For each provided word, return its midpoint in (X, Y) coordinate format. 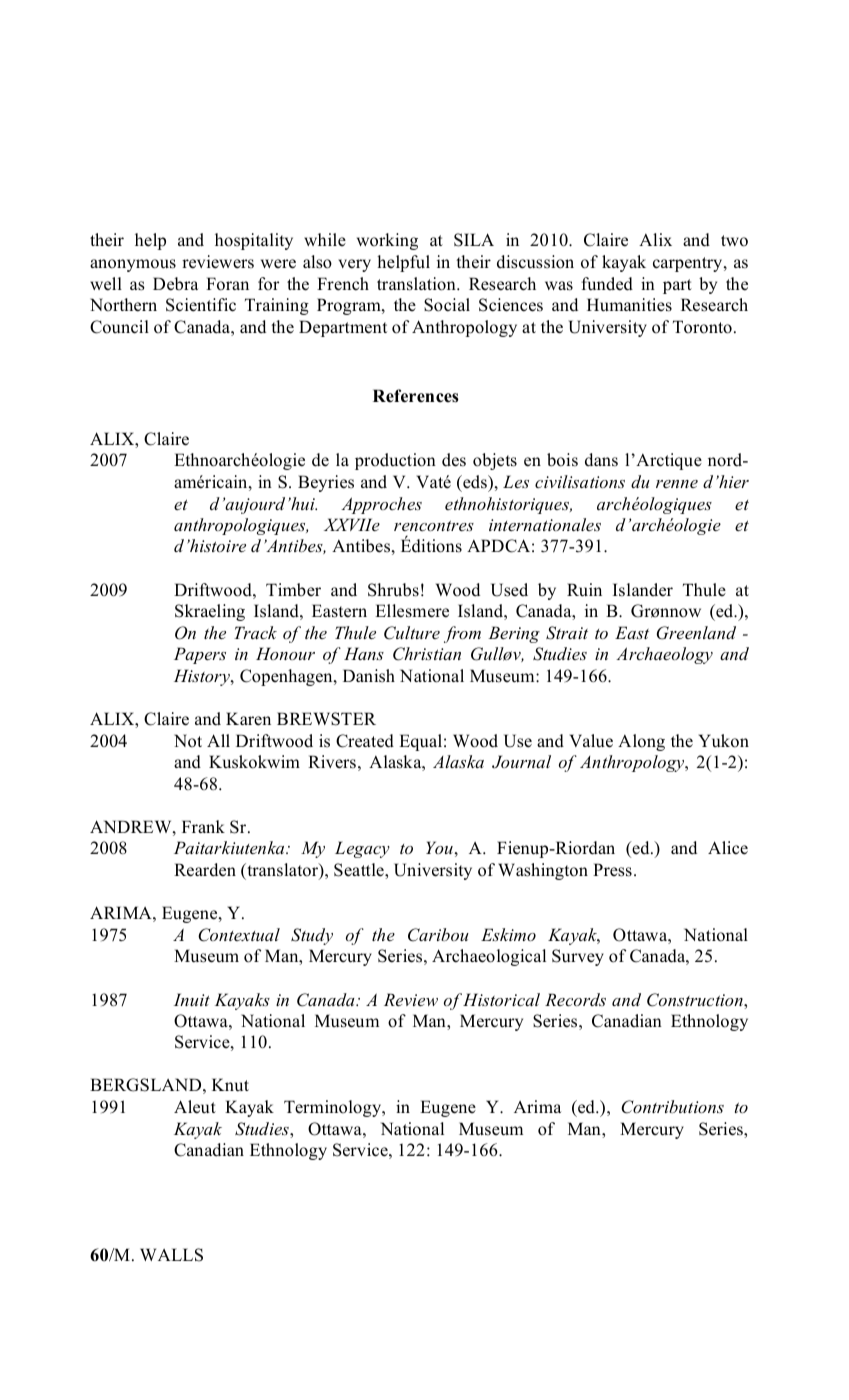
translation (417, 284)
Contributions (672, 1107)
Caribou (438, 935)
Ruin (584, 590)
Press (612, 870)
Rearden (205, 870)
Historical (501, 999)
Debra (175, 284)
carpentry (689, 264)
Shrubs (393, 590)
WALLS (171, 1255)
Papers (200, 655)
